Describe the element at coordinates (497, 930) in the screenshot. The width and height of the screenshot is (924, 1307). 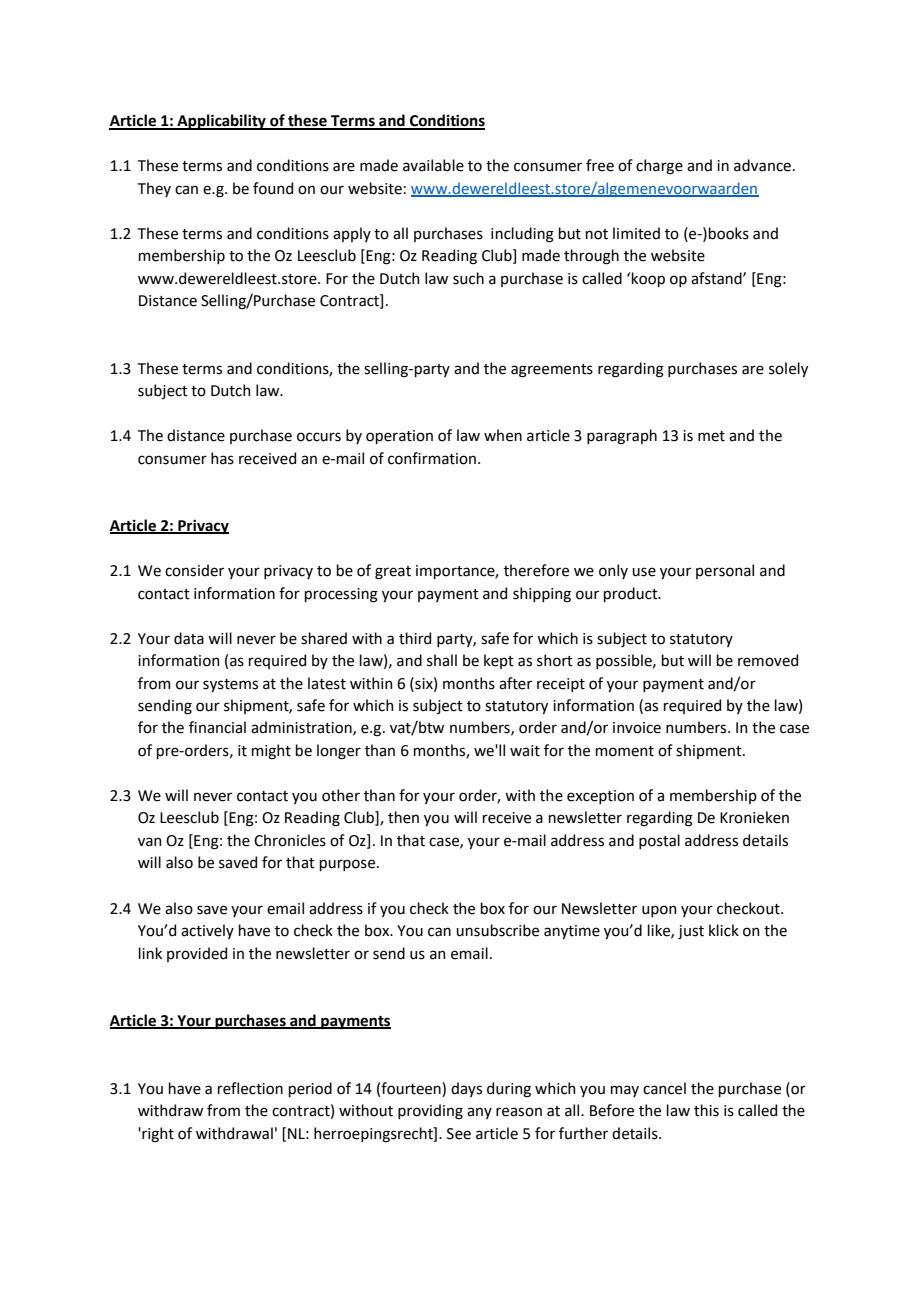
I see `unsubscribe` at that location.
